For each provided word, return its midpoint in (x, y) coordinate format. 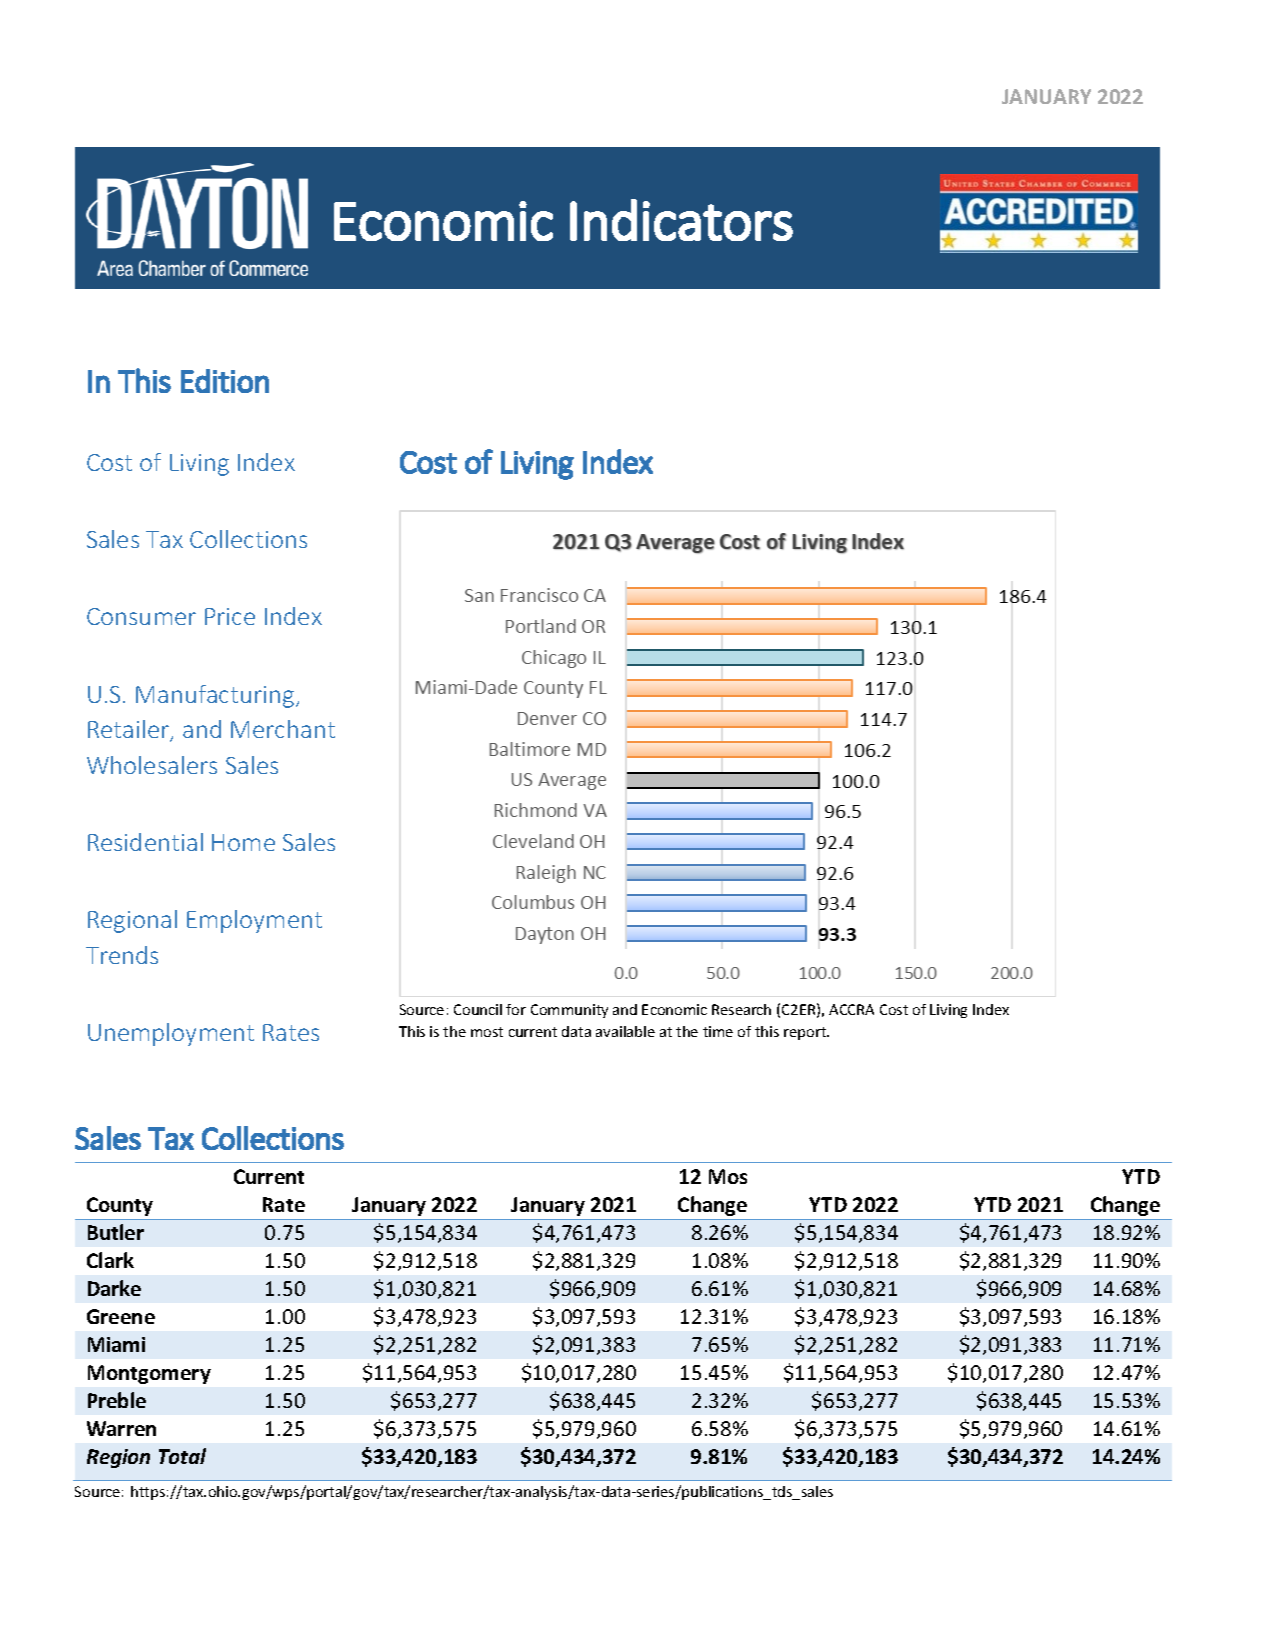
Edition (225, 381)
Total (182, 1456)
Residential (145, 842)
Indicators (681, 220)
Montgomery (149, 1374)
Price (230, 616)
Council (478, 1009)
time (718, 1031)
